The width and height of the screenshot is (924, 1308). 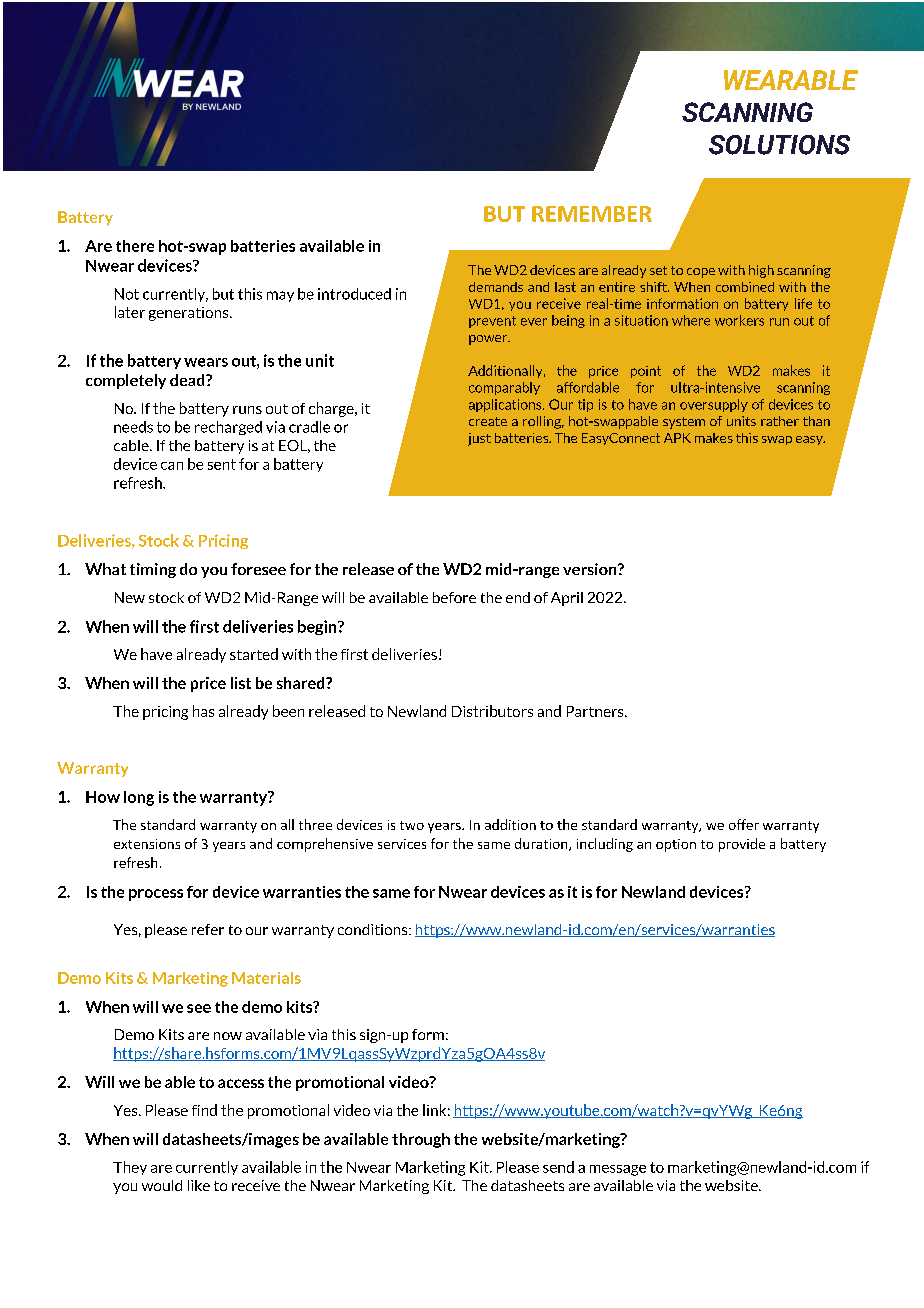 I want to click on just, so click(x=479, y=439).
